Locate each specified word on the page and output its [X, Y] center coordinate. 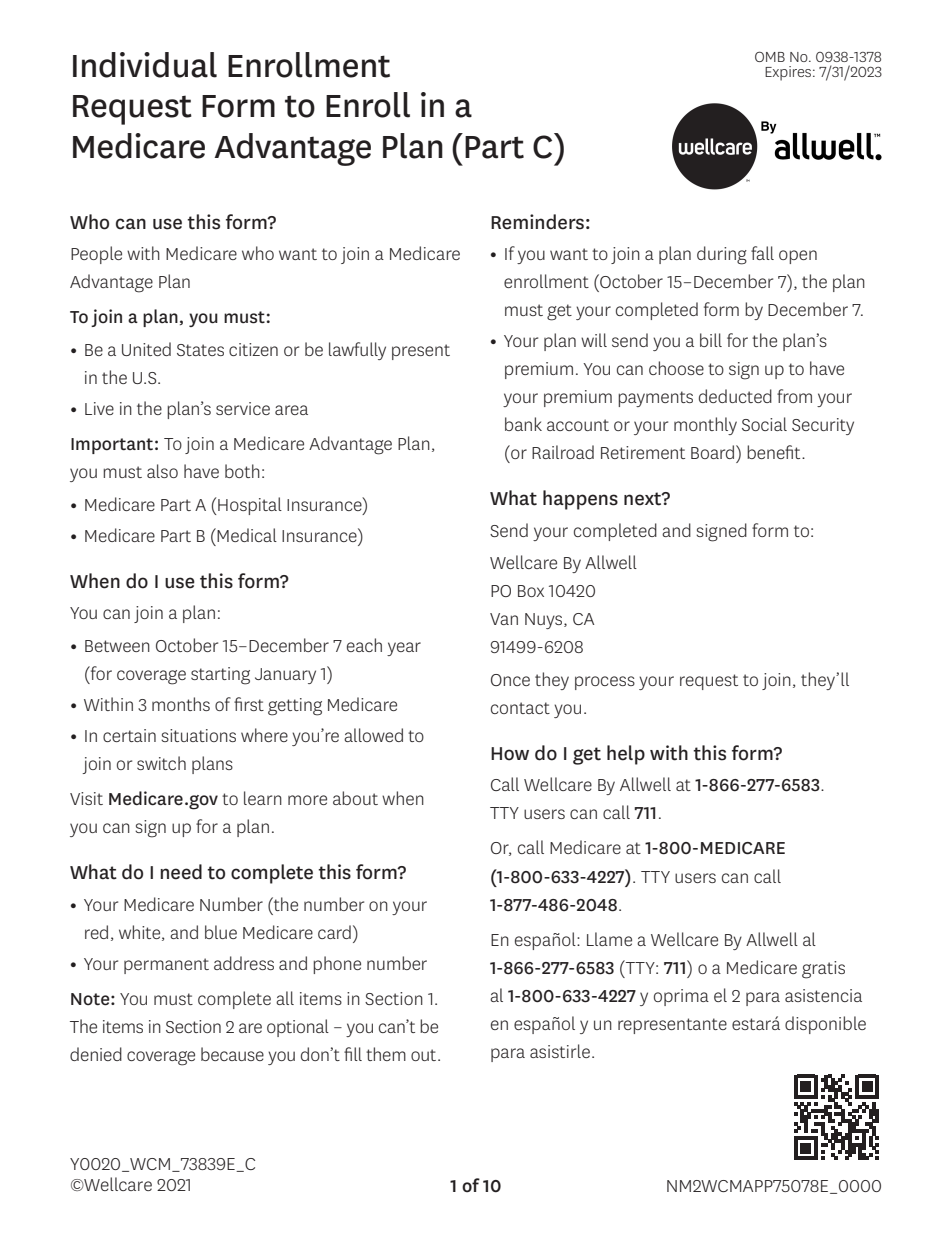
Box [531, 591]
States [200, 350]
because [232, 1054]
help [626, 755]
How [510, 754]
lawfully [357, 351]
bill [711, 340]
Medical [247, 535]
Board [714, 452]
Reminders [537, 222]
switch [161, 763]
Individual [145, 65]
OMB [770, 56]
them [386, 1054]
